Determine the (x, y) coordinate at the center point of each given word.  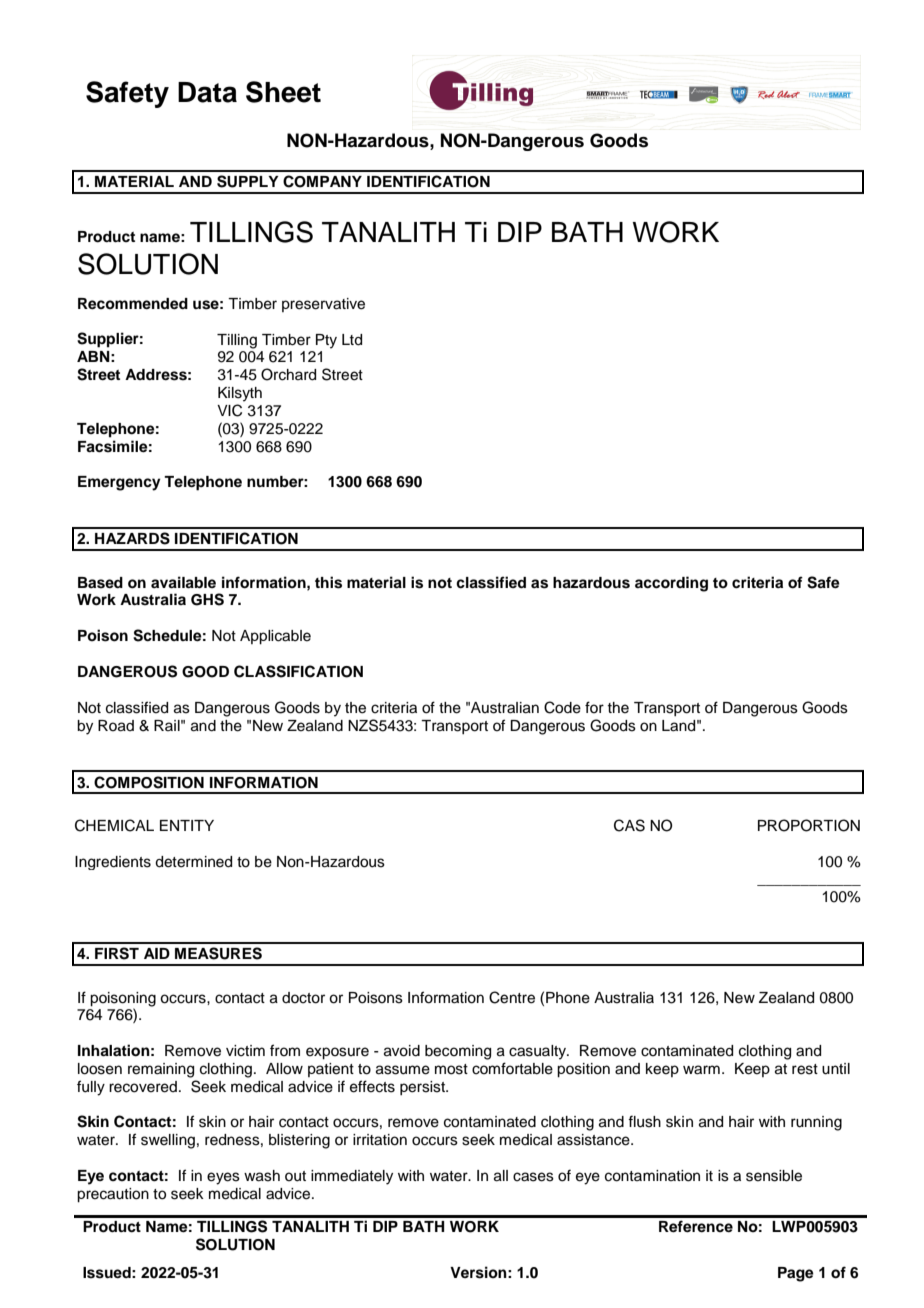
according (671, 584)
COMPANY (322, 181)
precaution (113, 1195)
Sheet (283, 92)
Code (562, 707)
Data (207, 92)
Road (116, 726)
